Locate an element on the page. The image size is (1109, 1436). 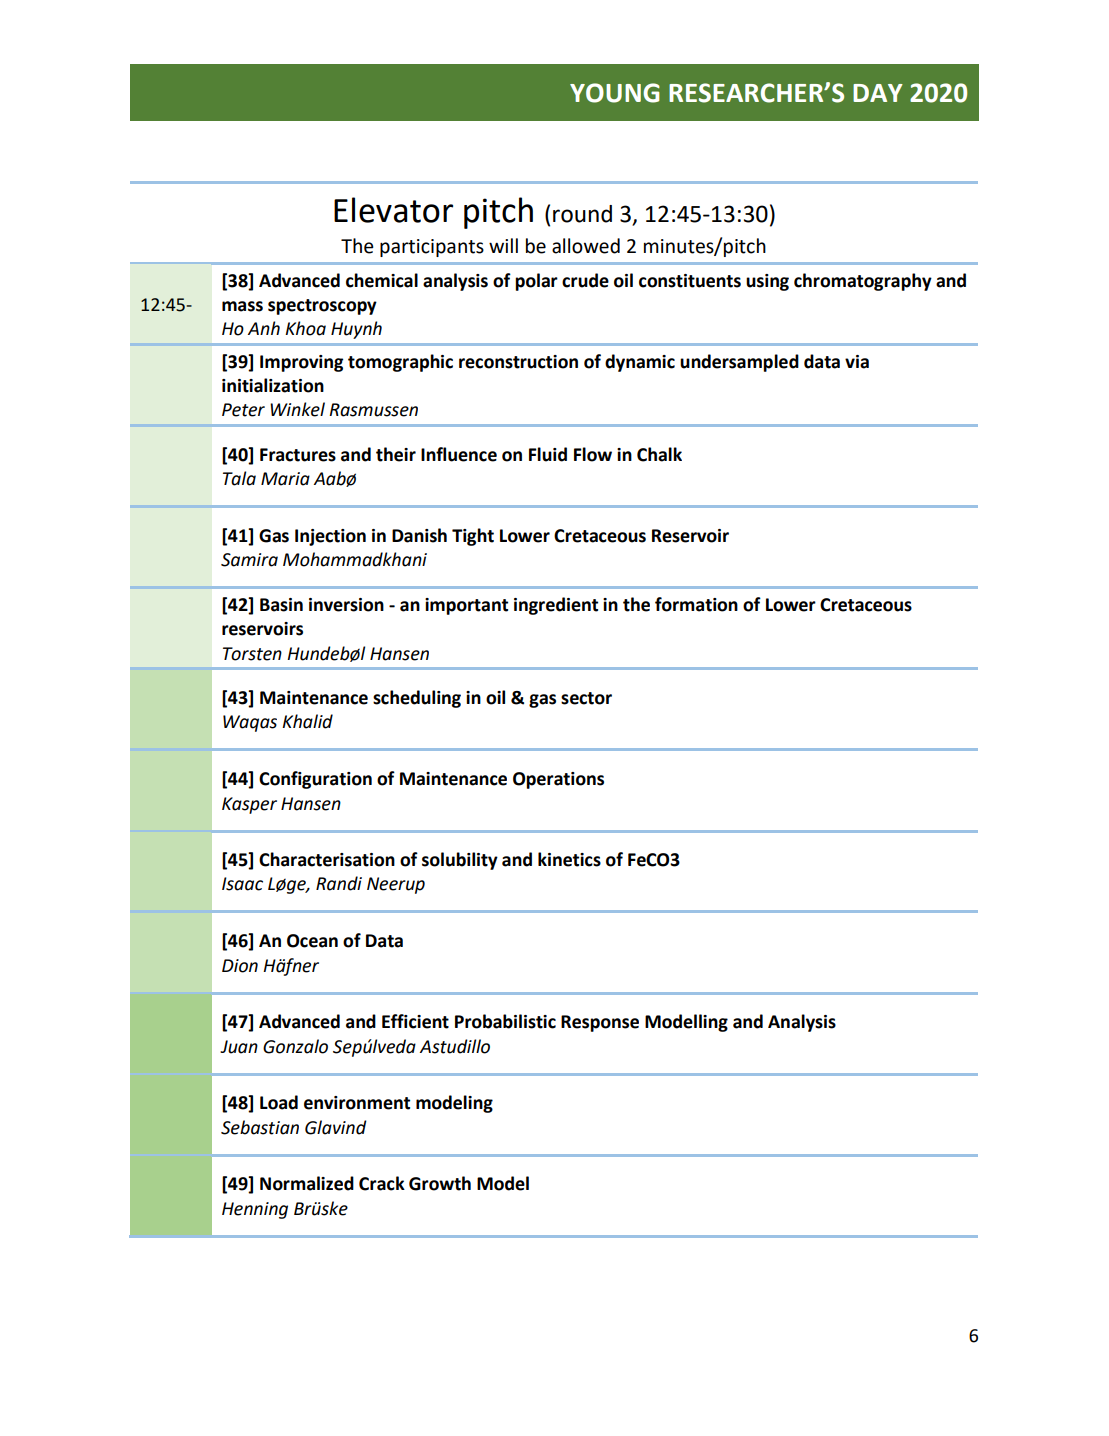
DAY is located at coordinates (878, 93).
